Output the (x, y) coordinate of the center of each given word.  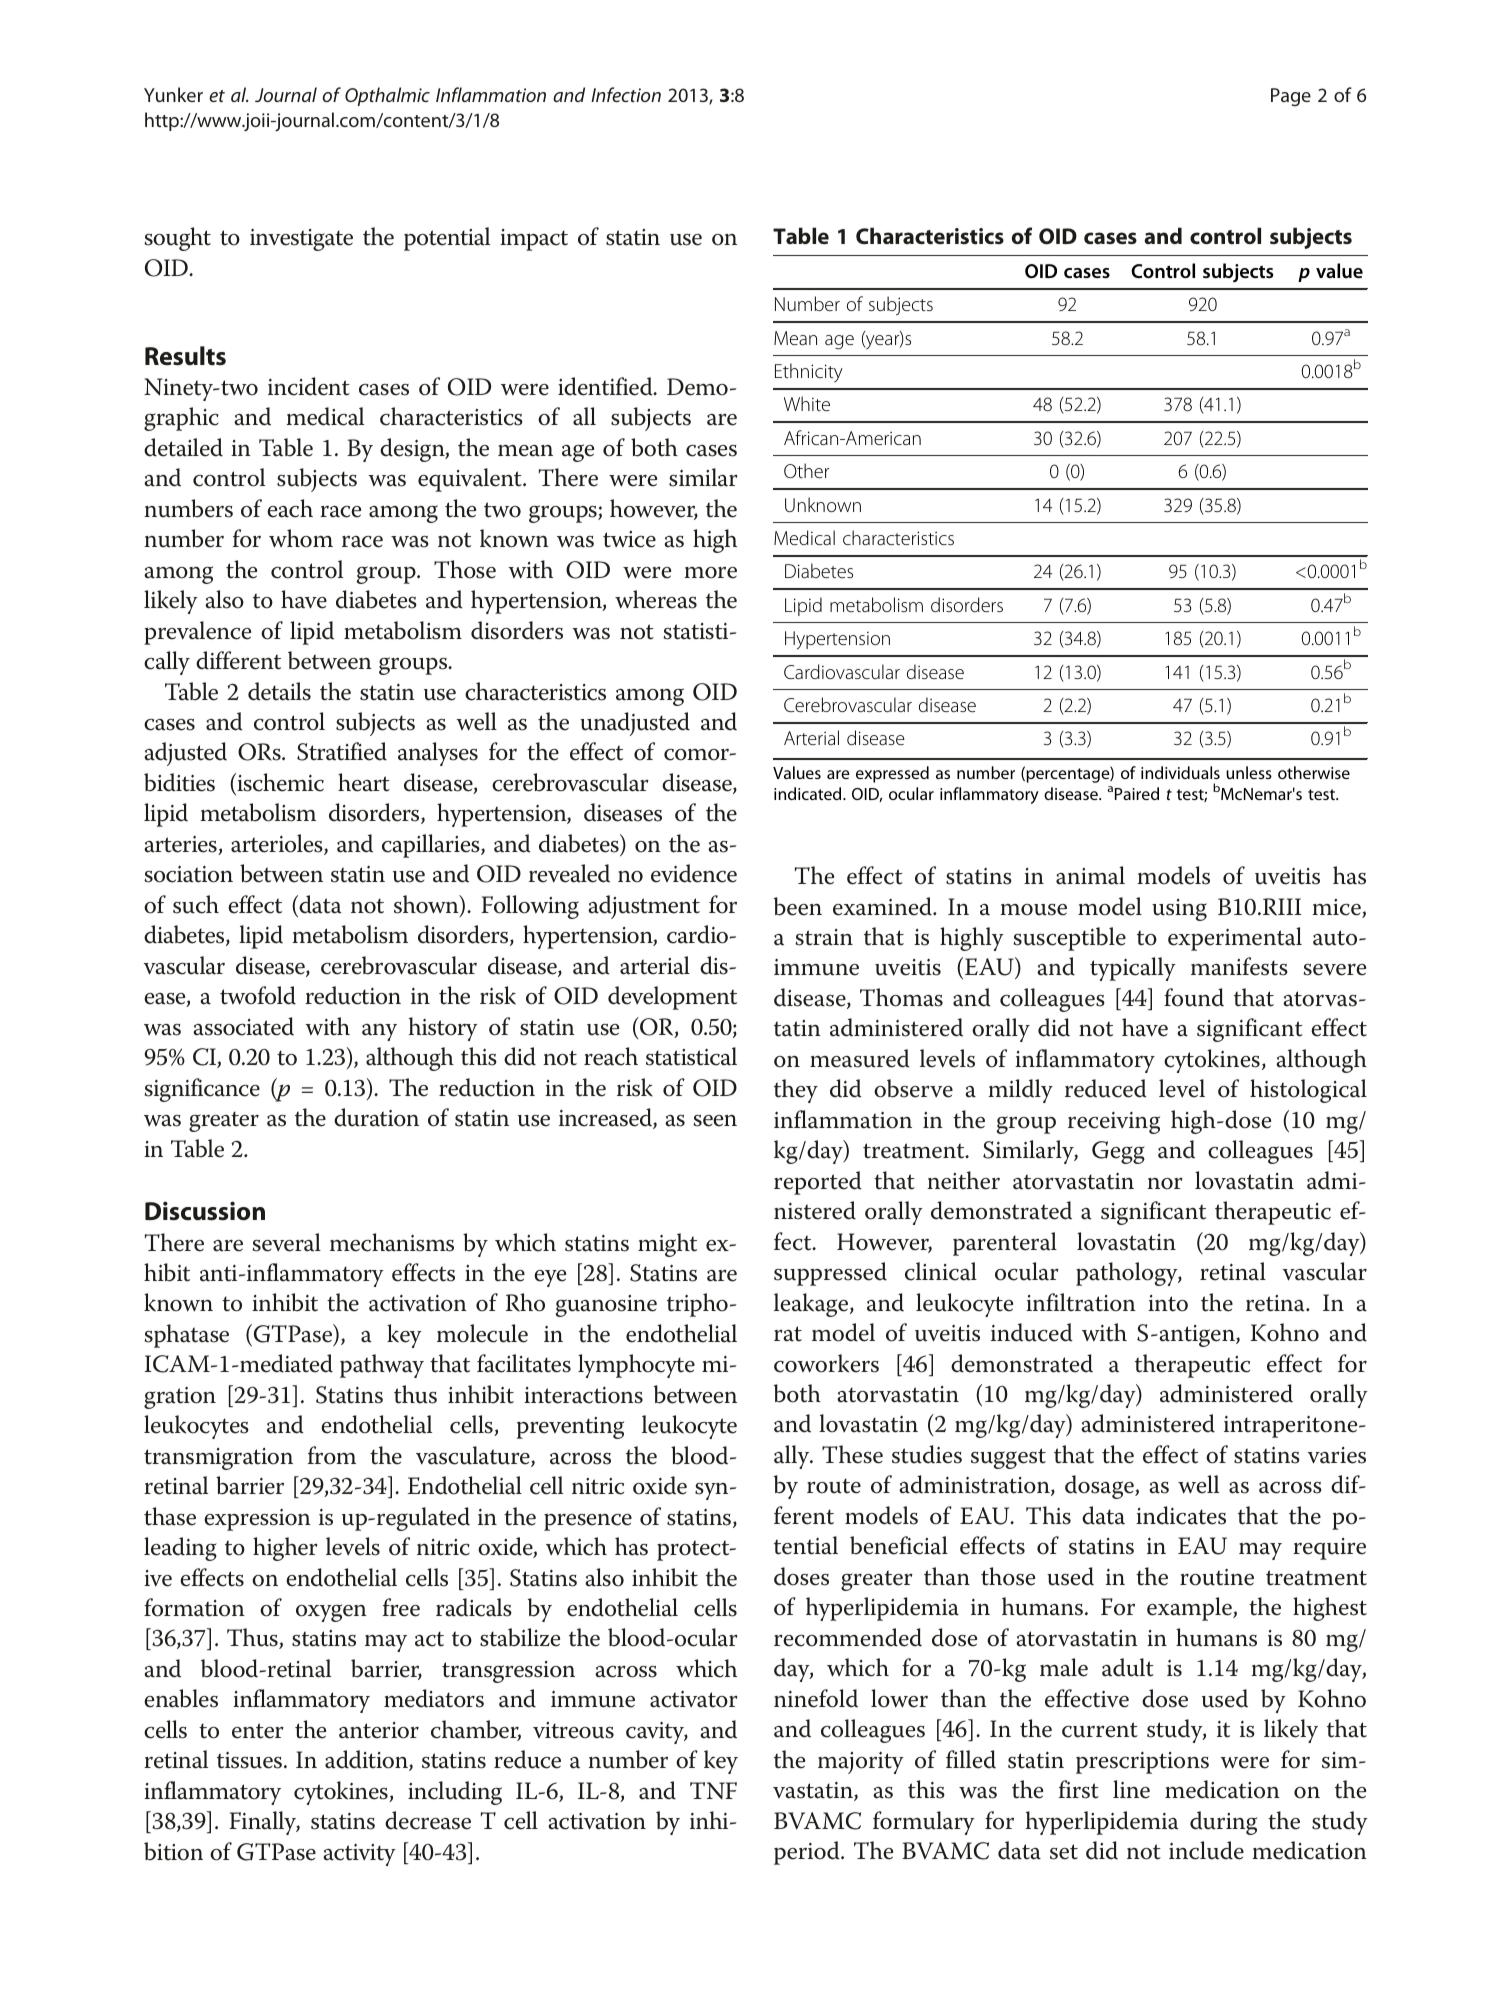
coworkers (826, 1363)
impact (534, 240)
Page (1291, 97)
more (710, 573)
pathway (382, 1366)
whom (301, 538)
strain (824, 937)
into (1168, 1303)
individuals (1180, 772)
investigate (301, 239)
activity (359, 1854)
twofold (258, 995)
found (1194, 997)
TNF (713, 1790)
